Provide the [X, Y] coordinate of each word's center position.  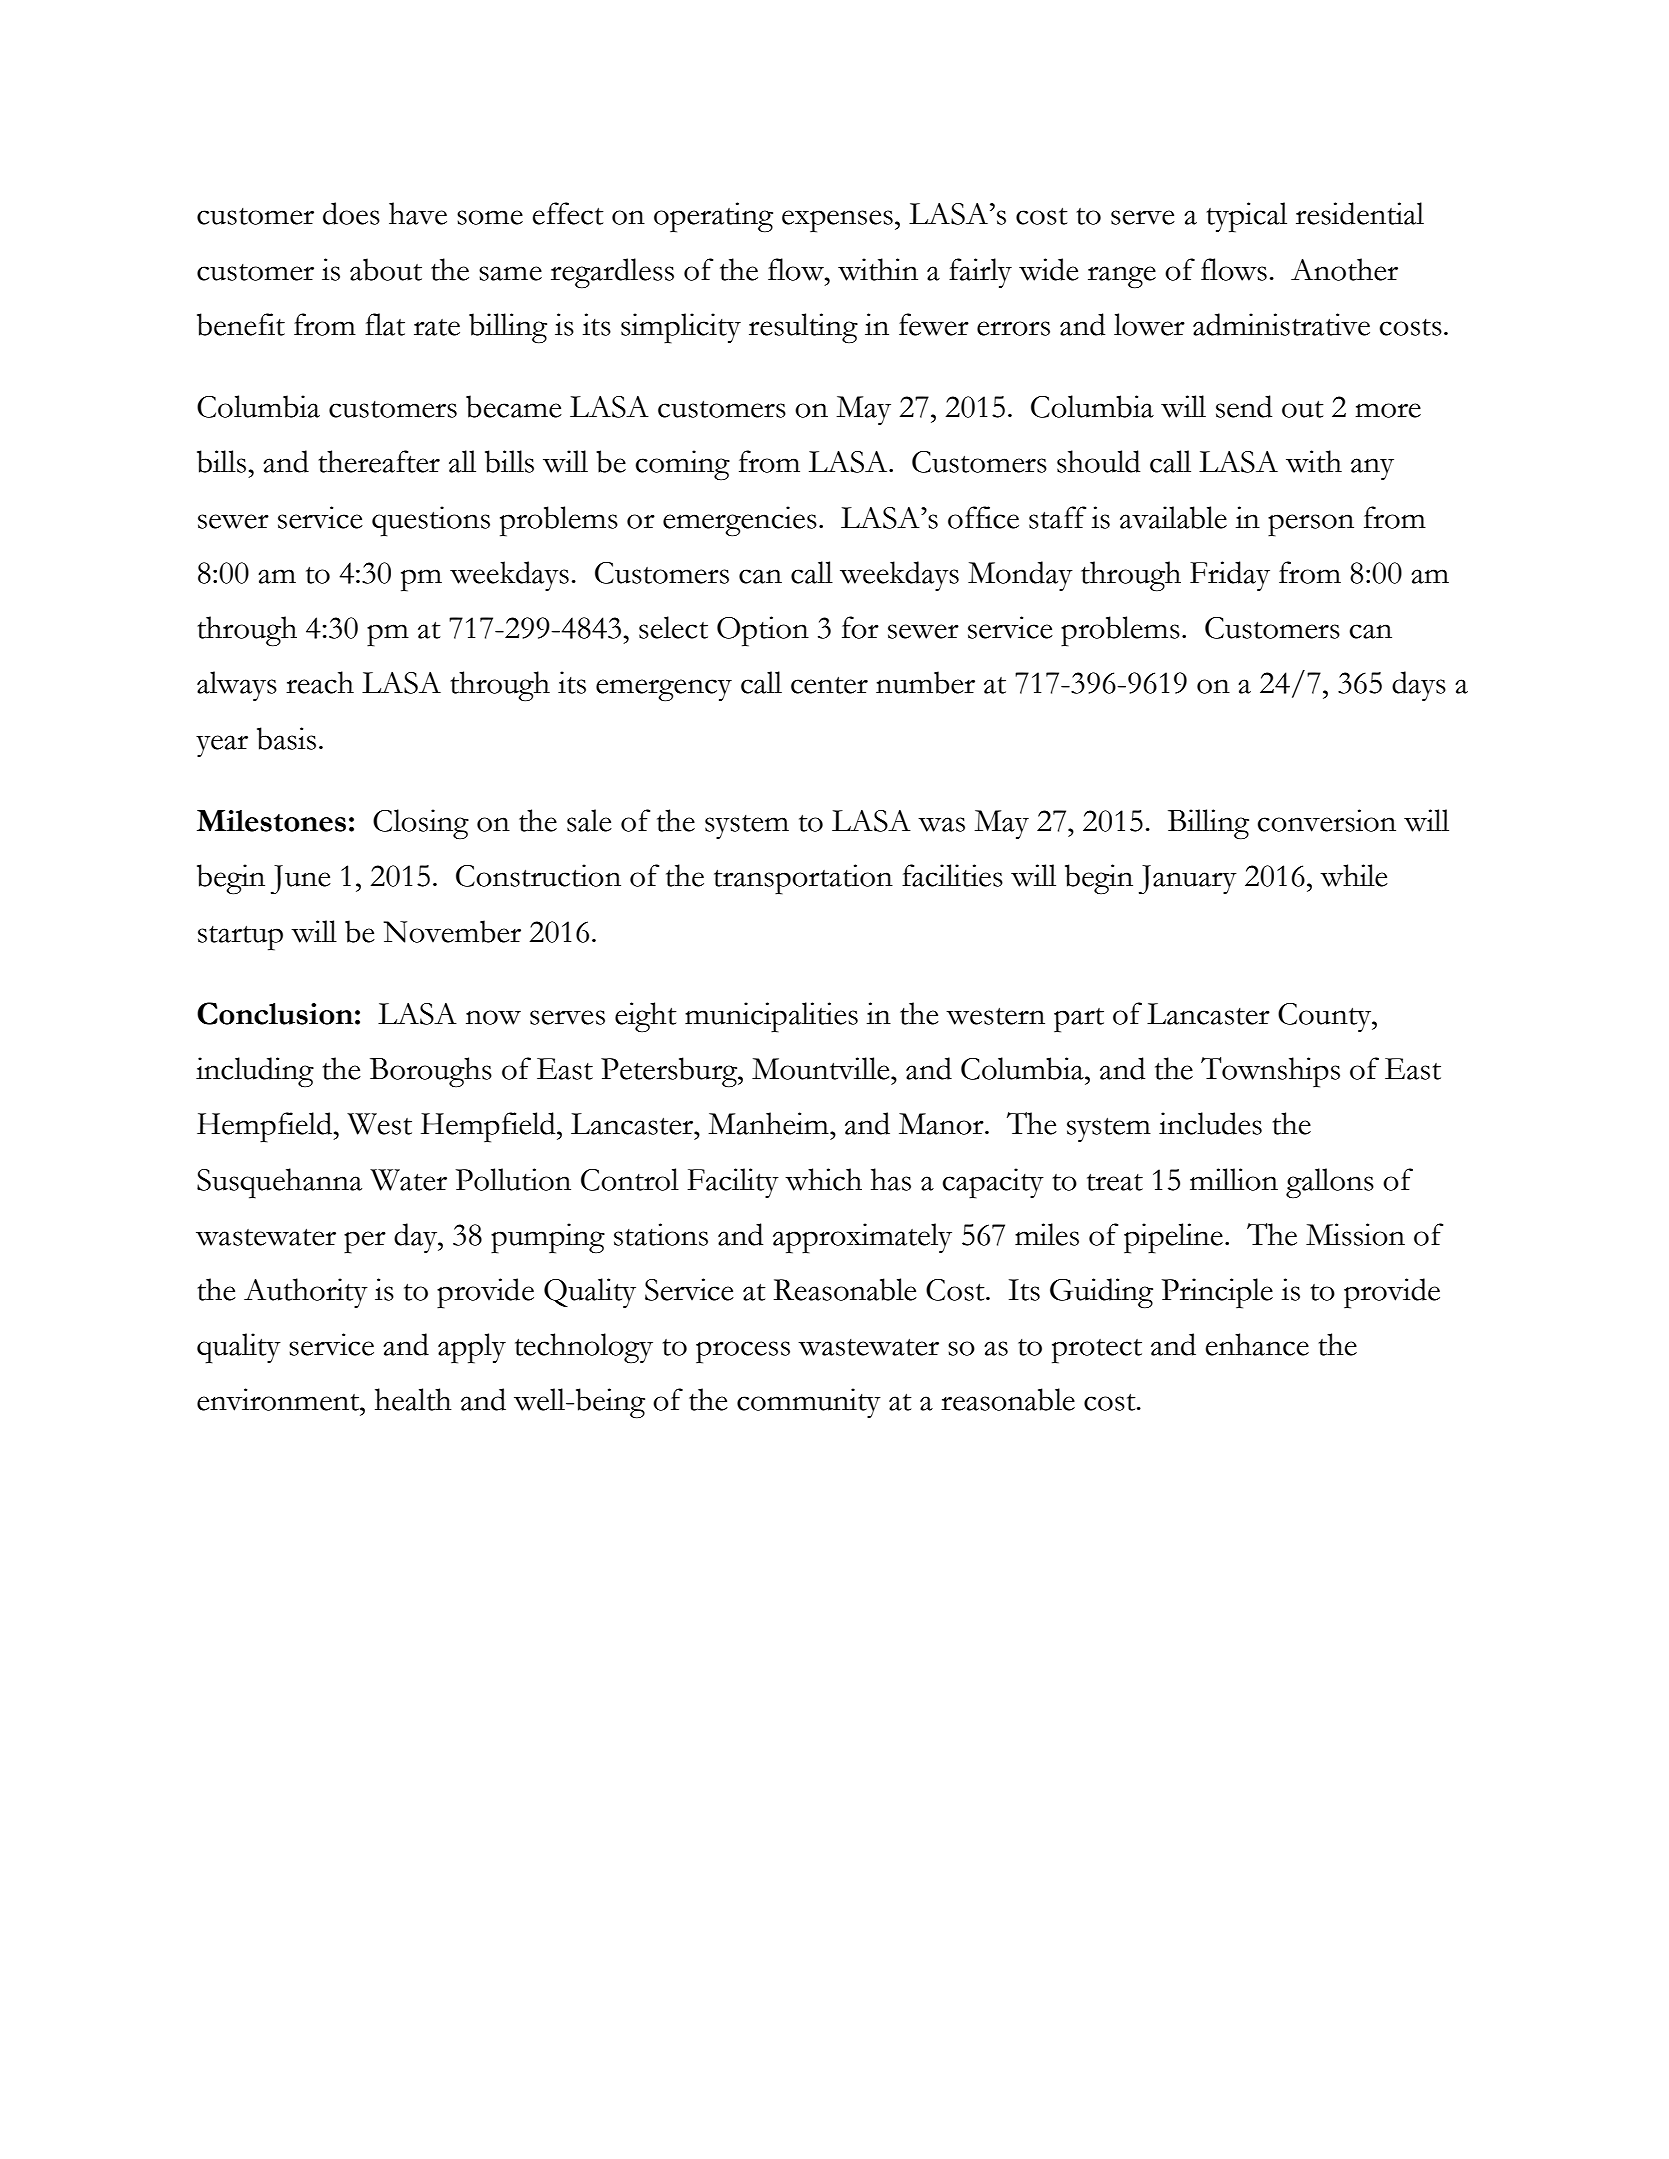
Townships [1270, 1072]
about [386, 269]
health [413, 1399]
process [743, 1352]
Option [763, 631]
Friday [1230, 576]
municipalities [771, 1017]
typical [1246, 217]
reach [320, 682]
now [493, 1017]
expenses [837, 221]
